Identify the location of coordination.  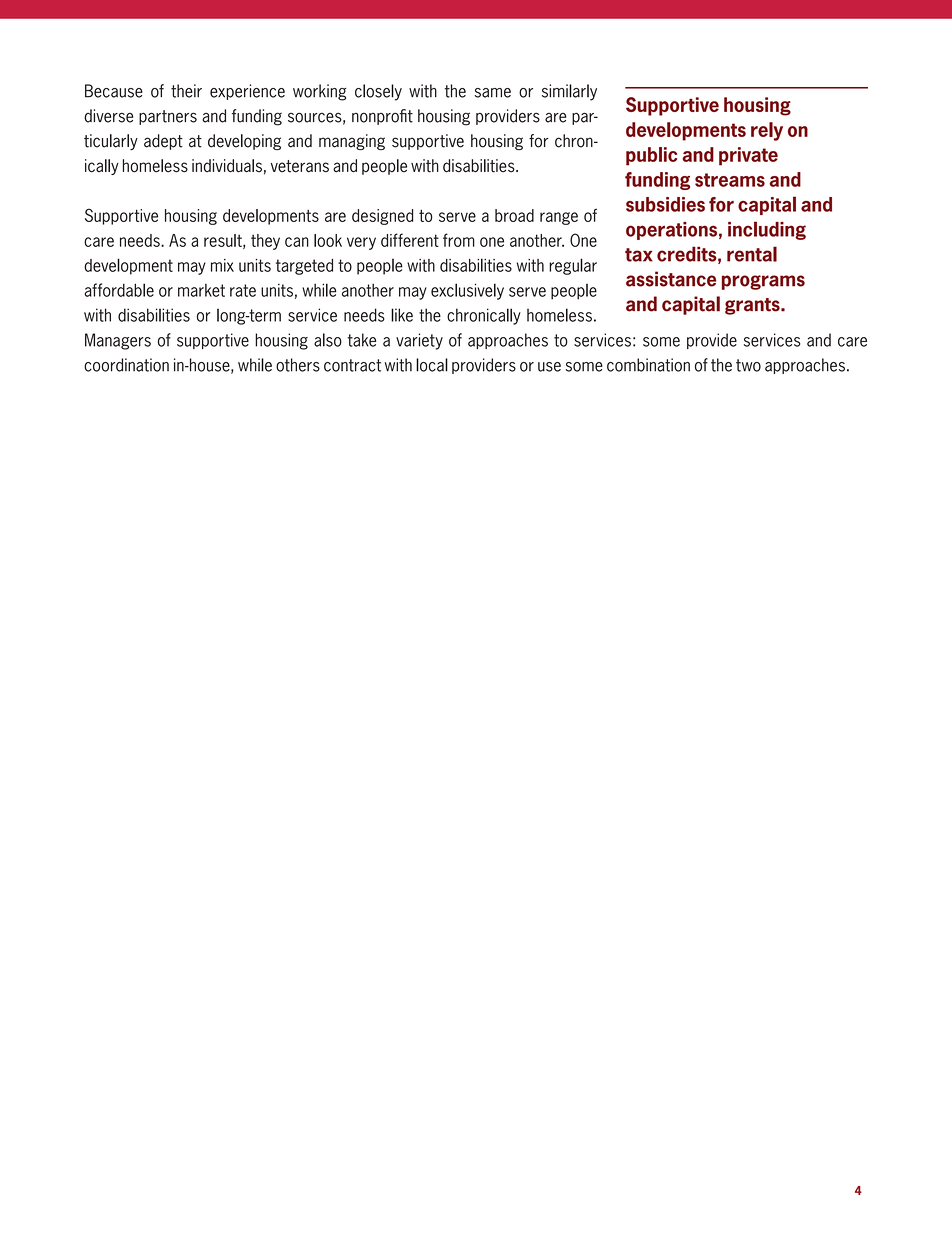
(126, 365).
